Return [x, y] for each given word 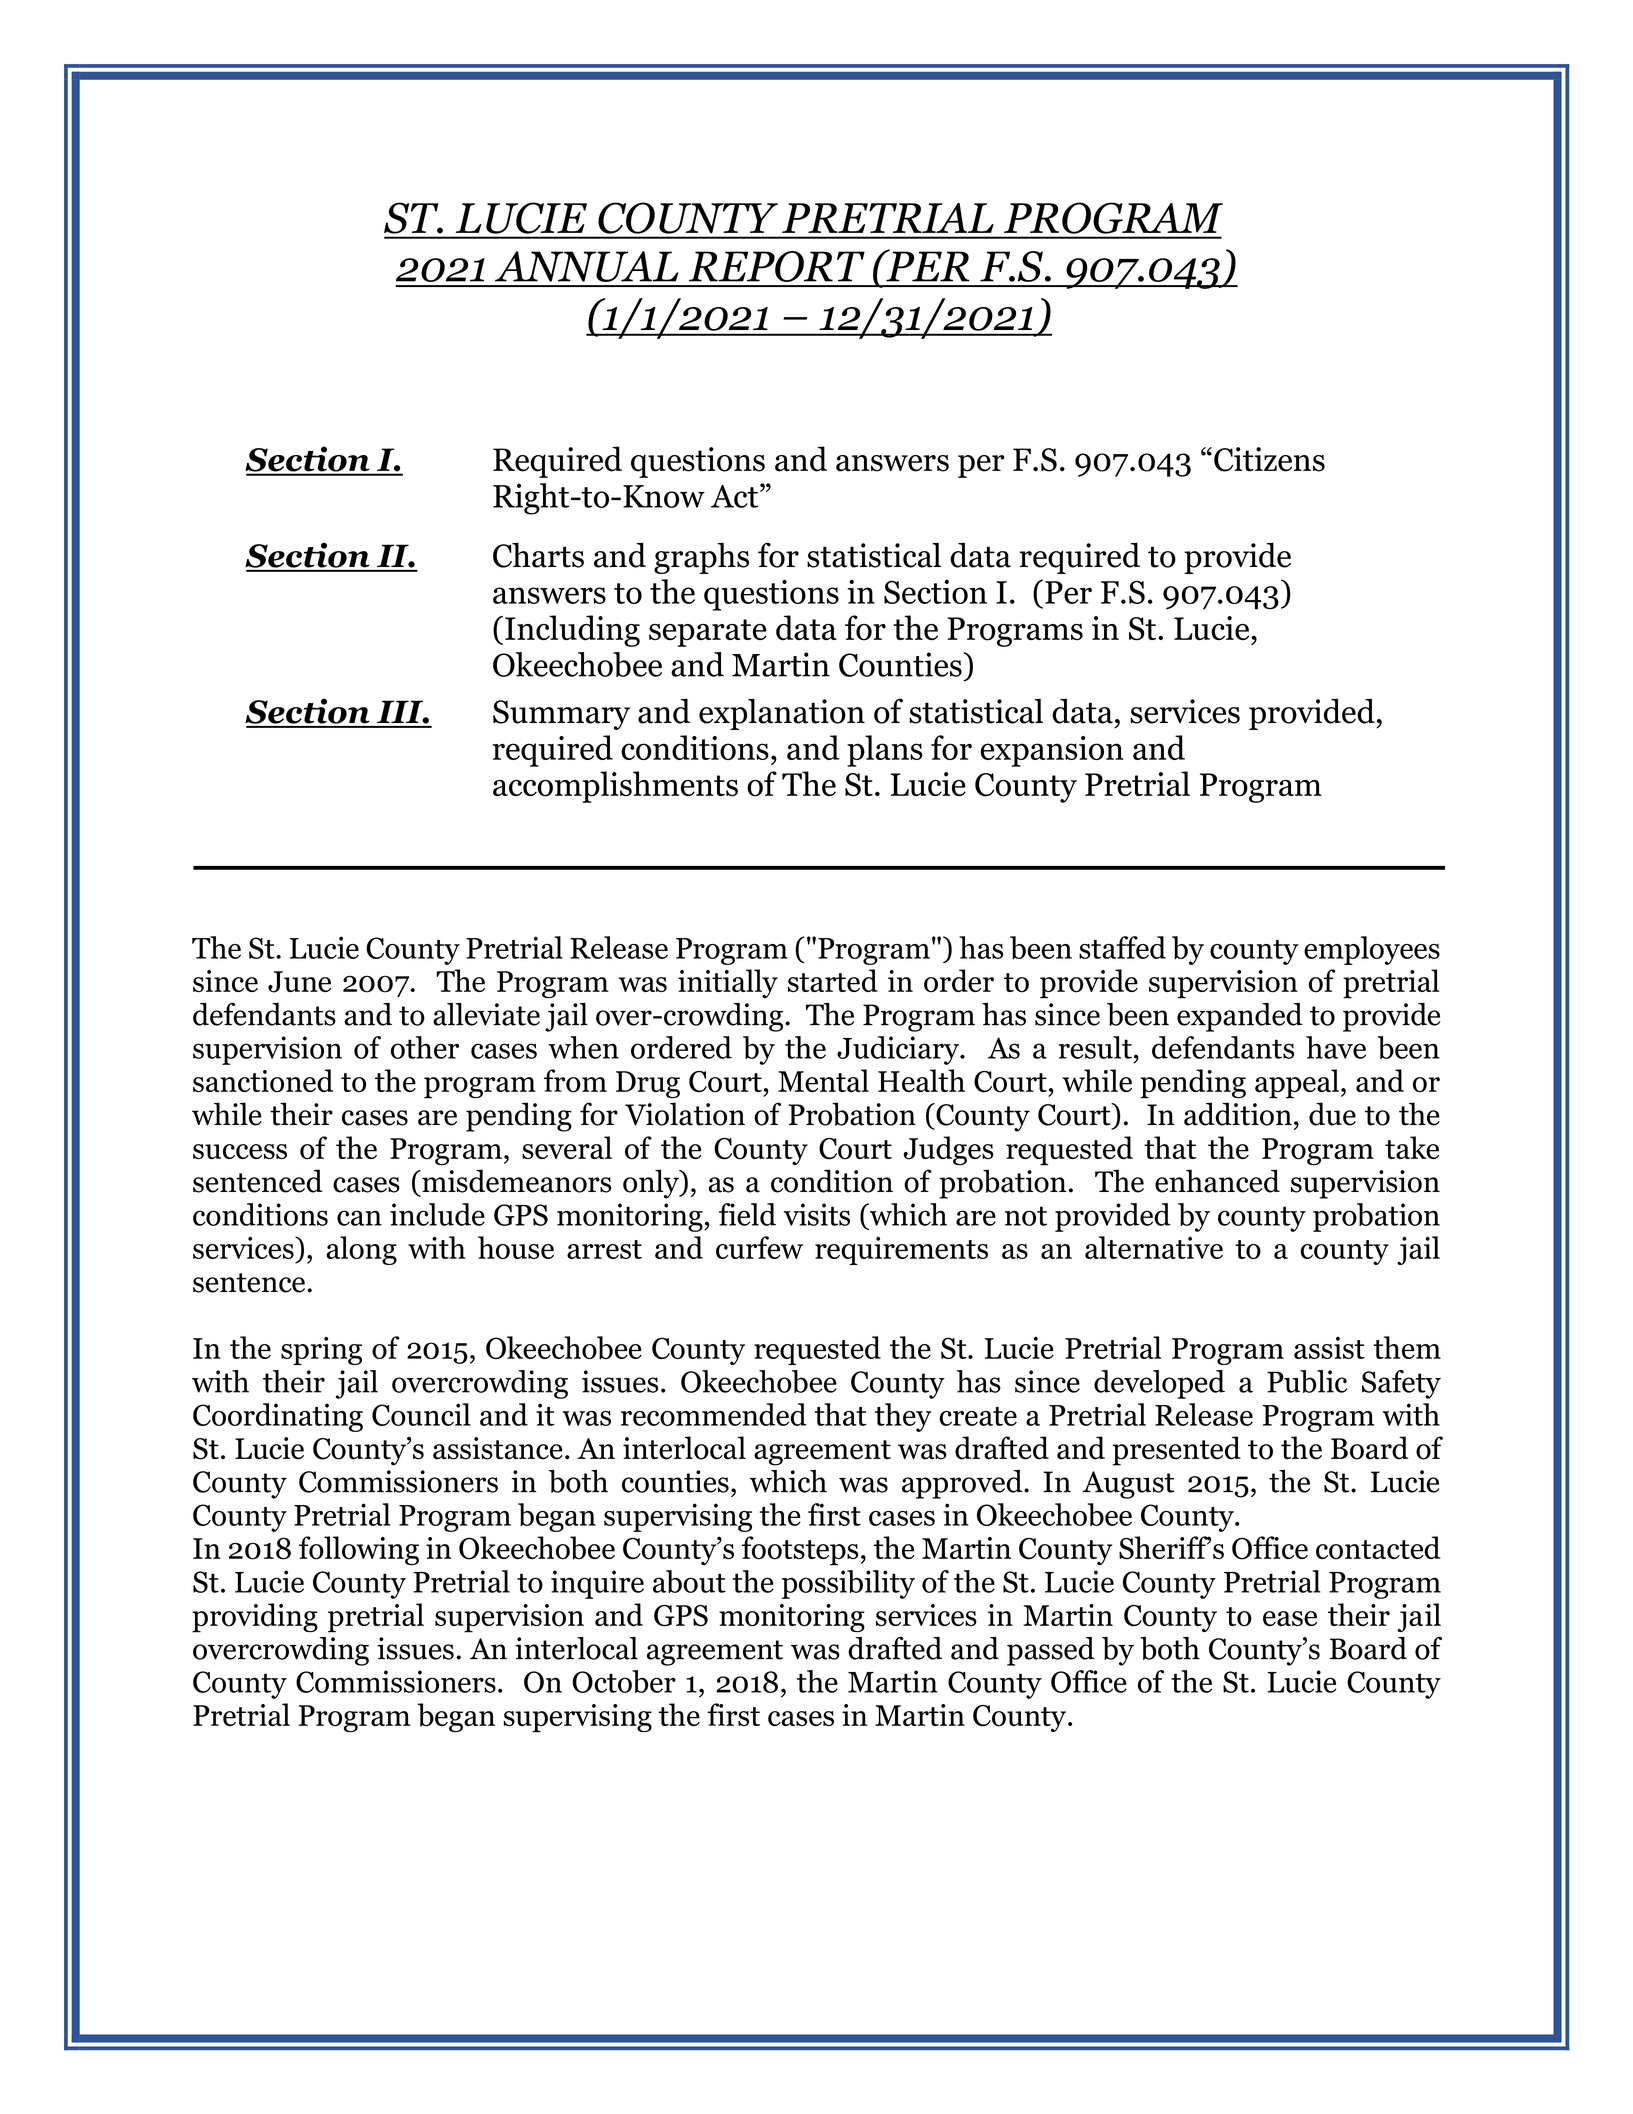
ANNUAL [586, 266]
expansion [1052, 751]
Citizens [1269, 459]
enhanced [1217, 1181]
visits [816, 1214]
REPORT [777, 266]
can [359, 1218]
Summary [561, 715]
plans [885, 751]
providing [255, 1618]
